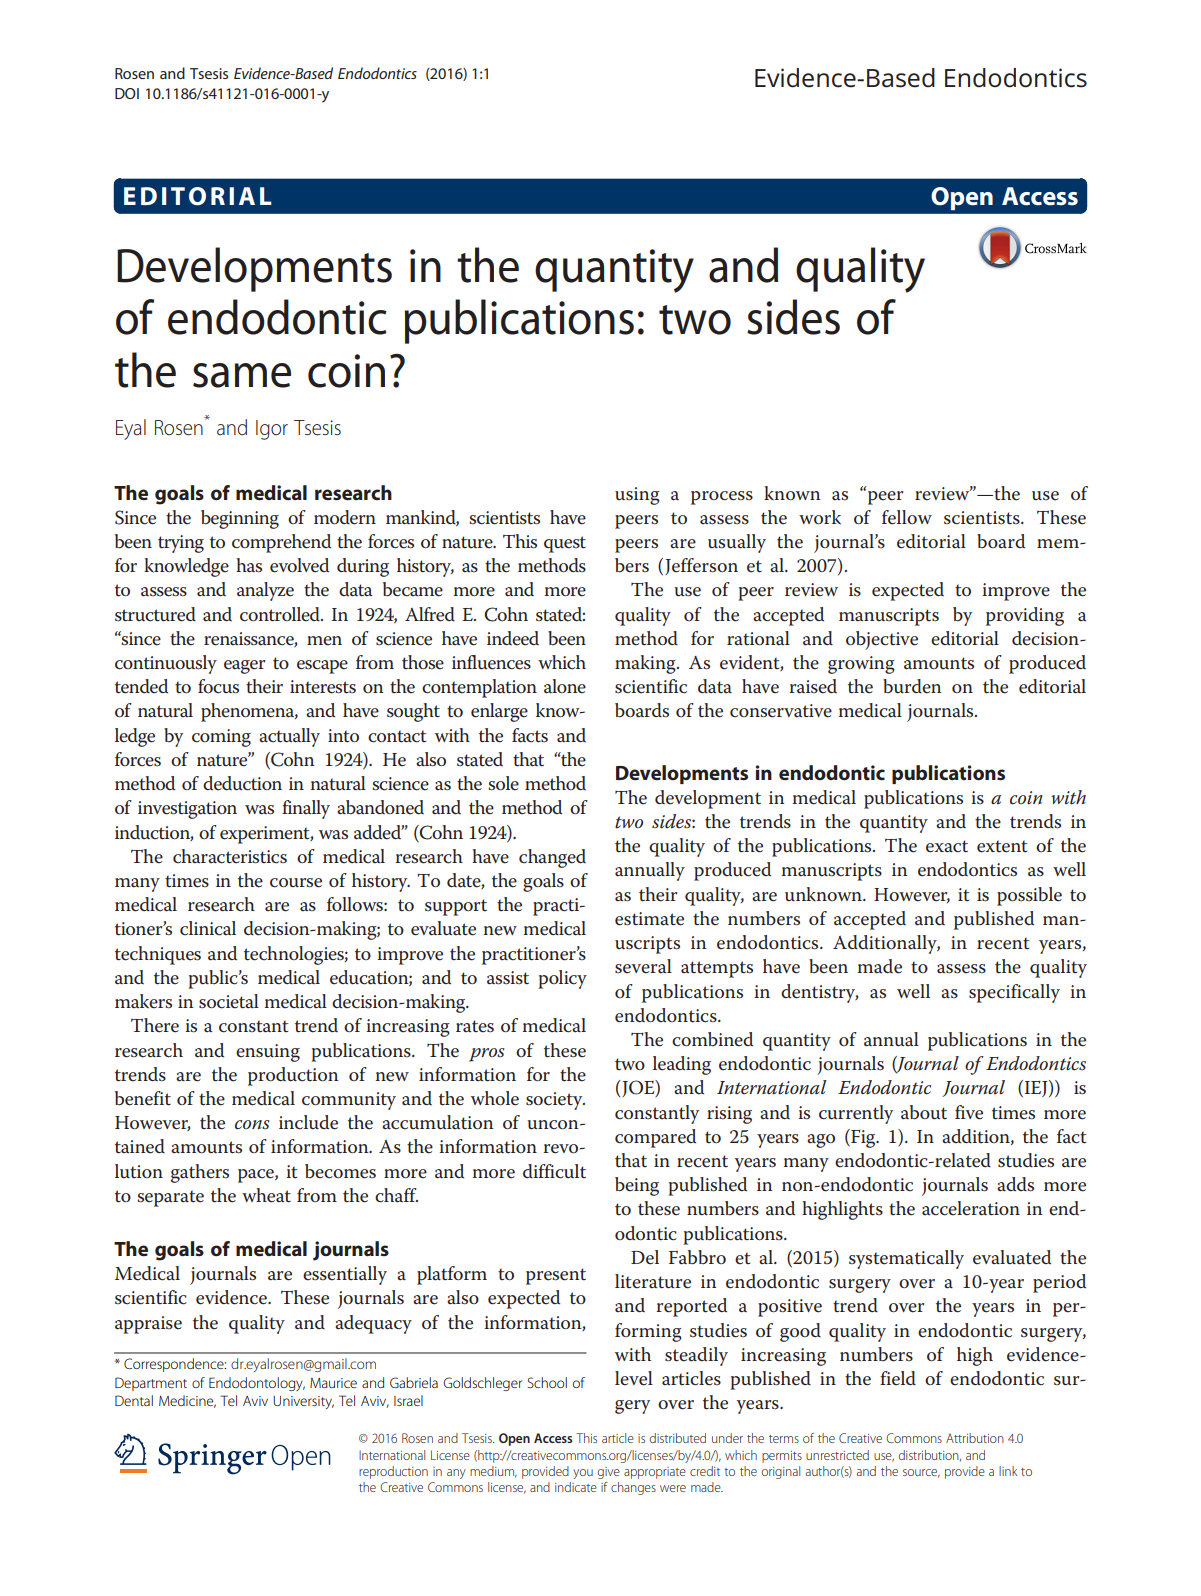  I want to click on you, so click(583, 1474).
